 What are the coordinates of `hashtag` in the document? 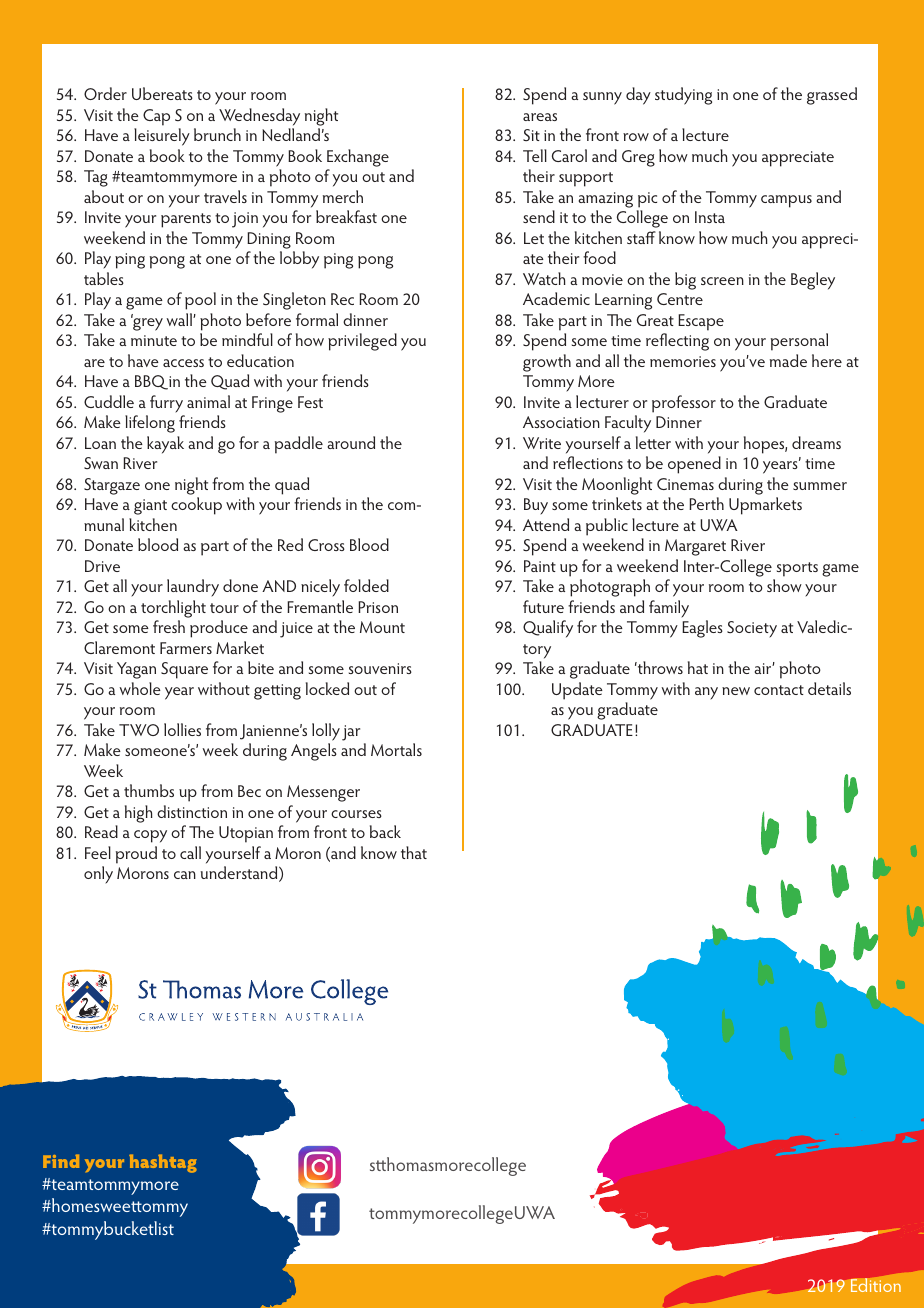 It's located at (163, 1163).
